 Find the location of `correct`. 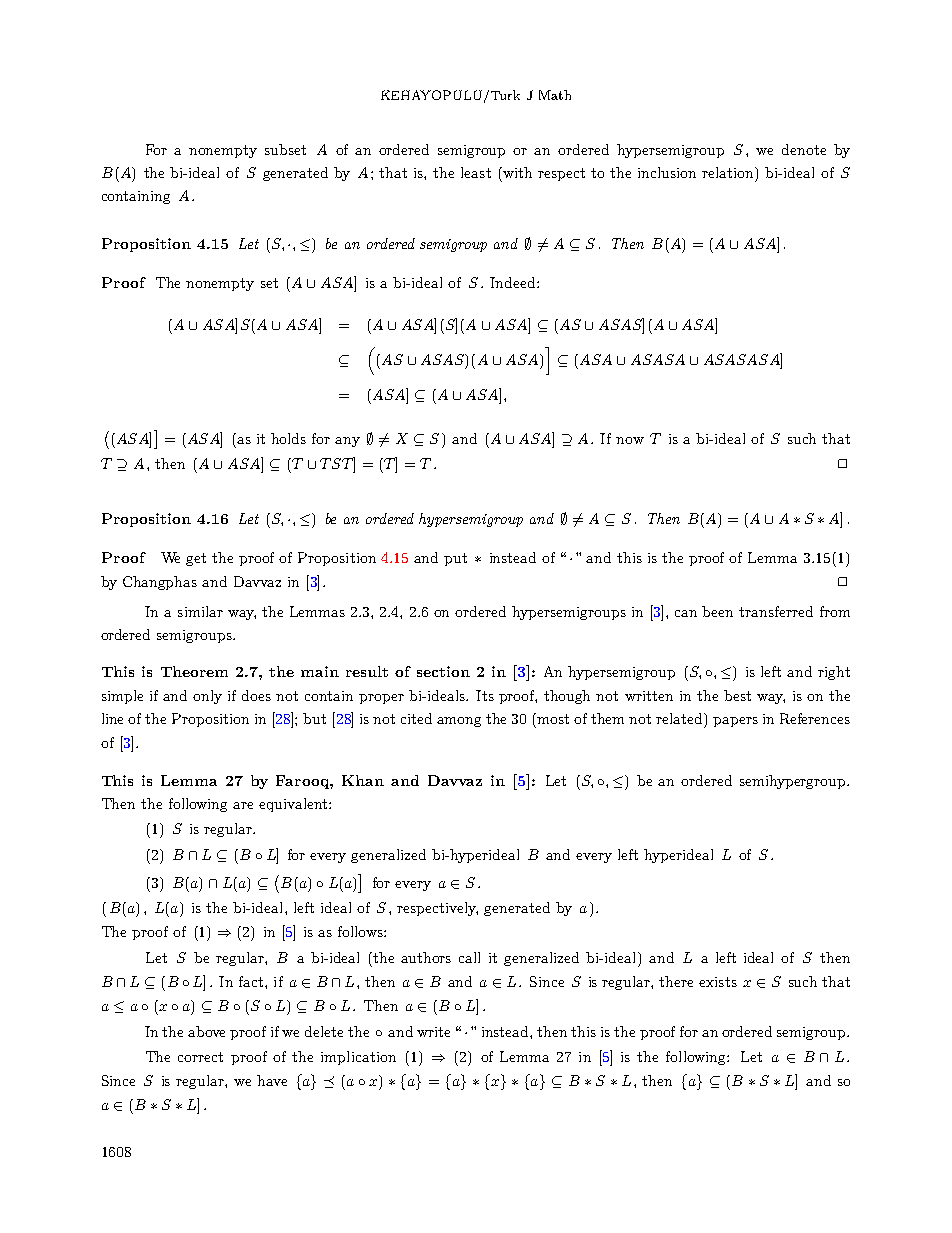

correct is located at coordinates (200, 1057).
